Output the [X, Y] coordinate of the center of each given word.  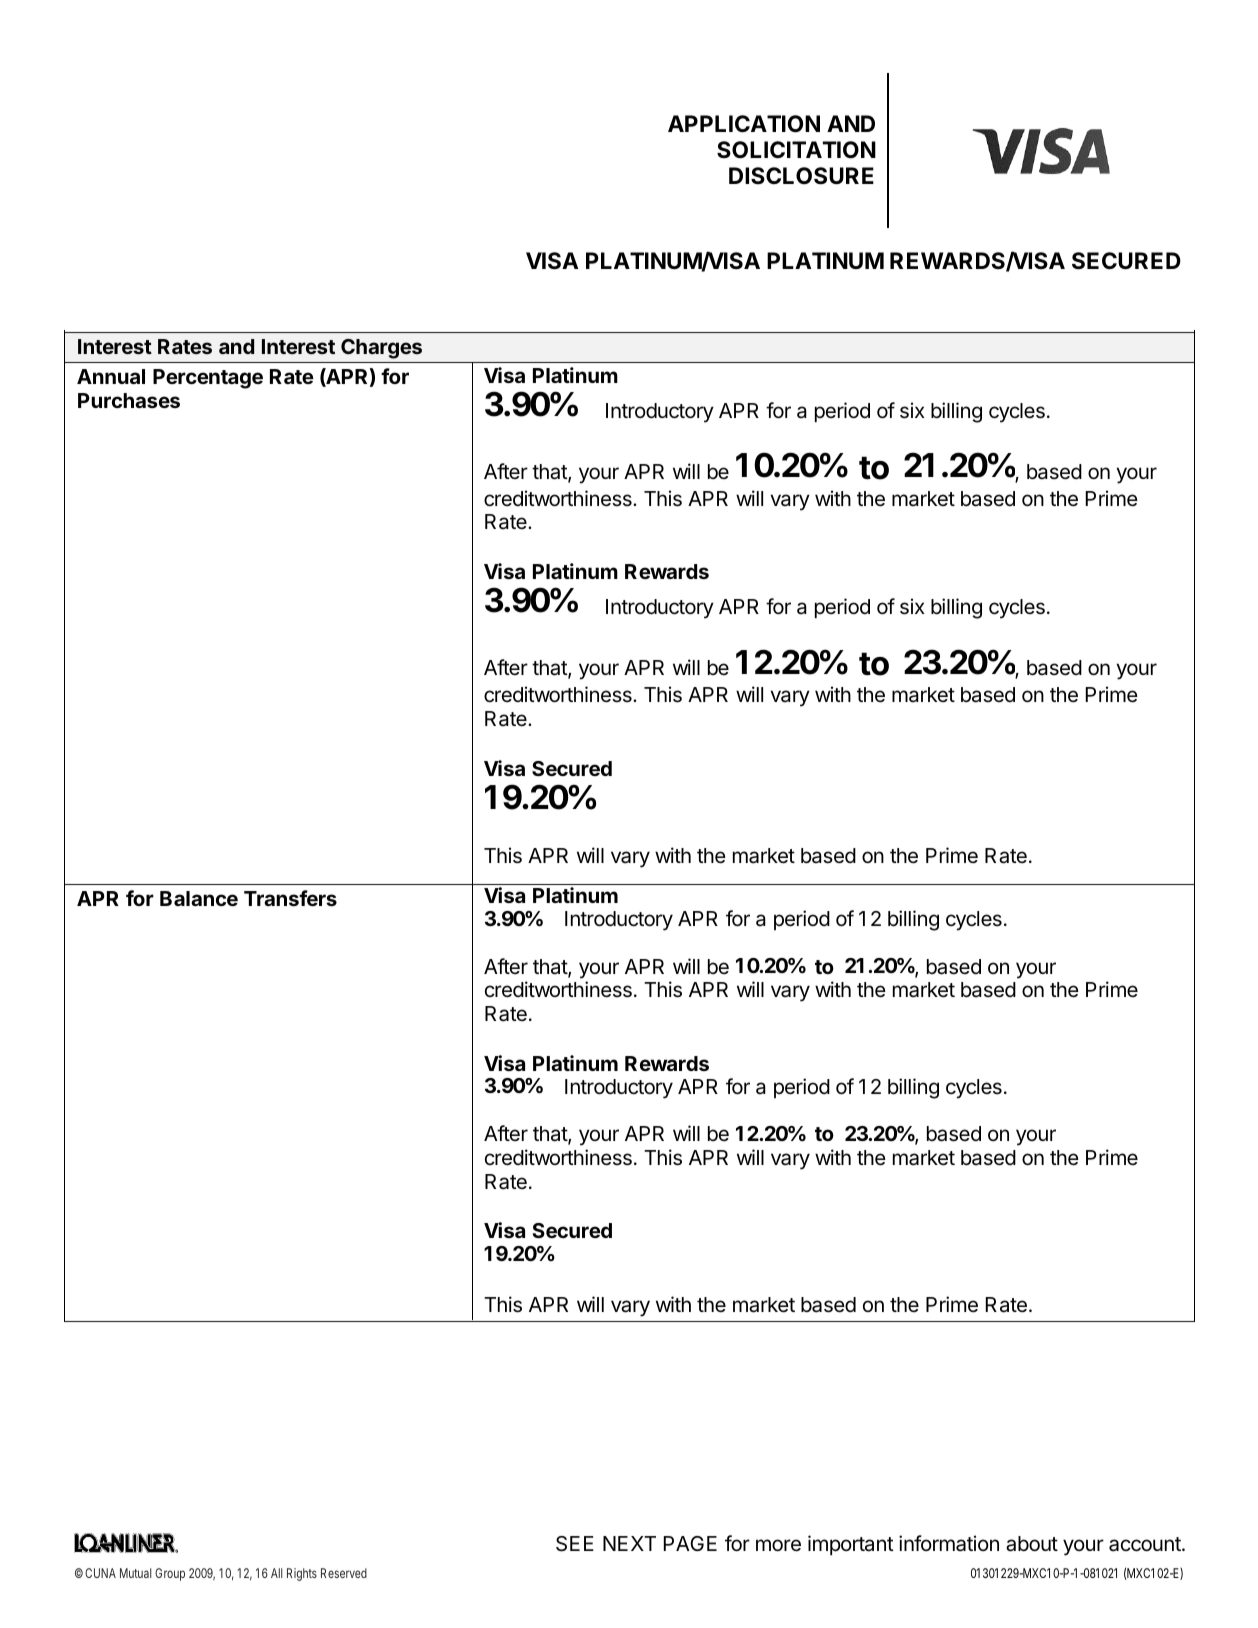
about [1032, 1544]
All [276, 1573]
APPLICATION [744, 124]
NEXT [629, 1543]
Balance [199, 898]
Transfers [290, 898]
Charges [381, 349]
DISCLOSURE [801, 176]
